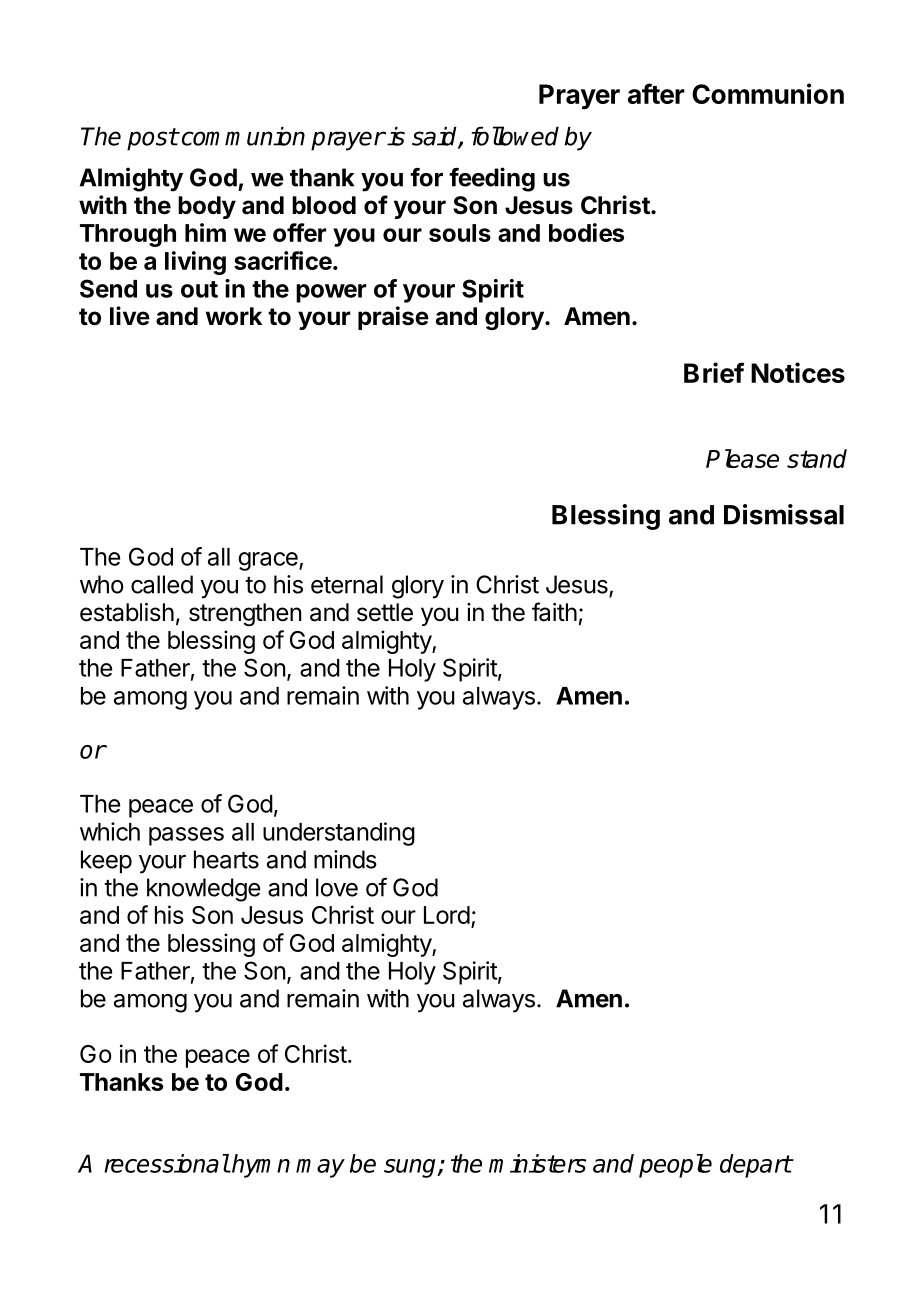  I want to click on body, so click(207, 207).
